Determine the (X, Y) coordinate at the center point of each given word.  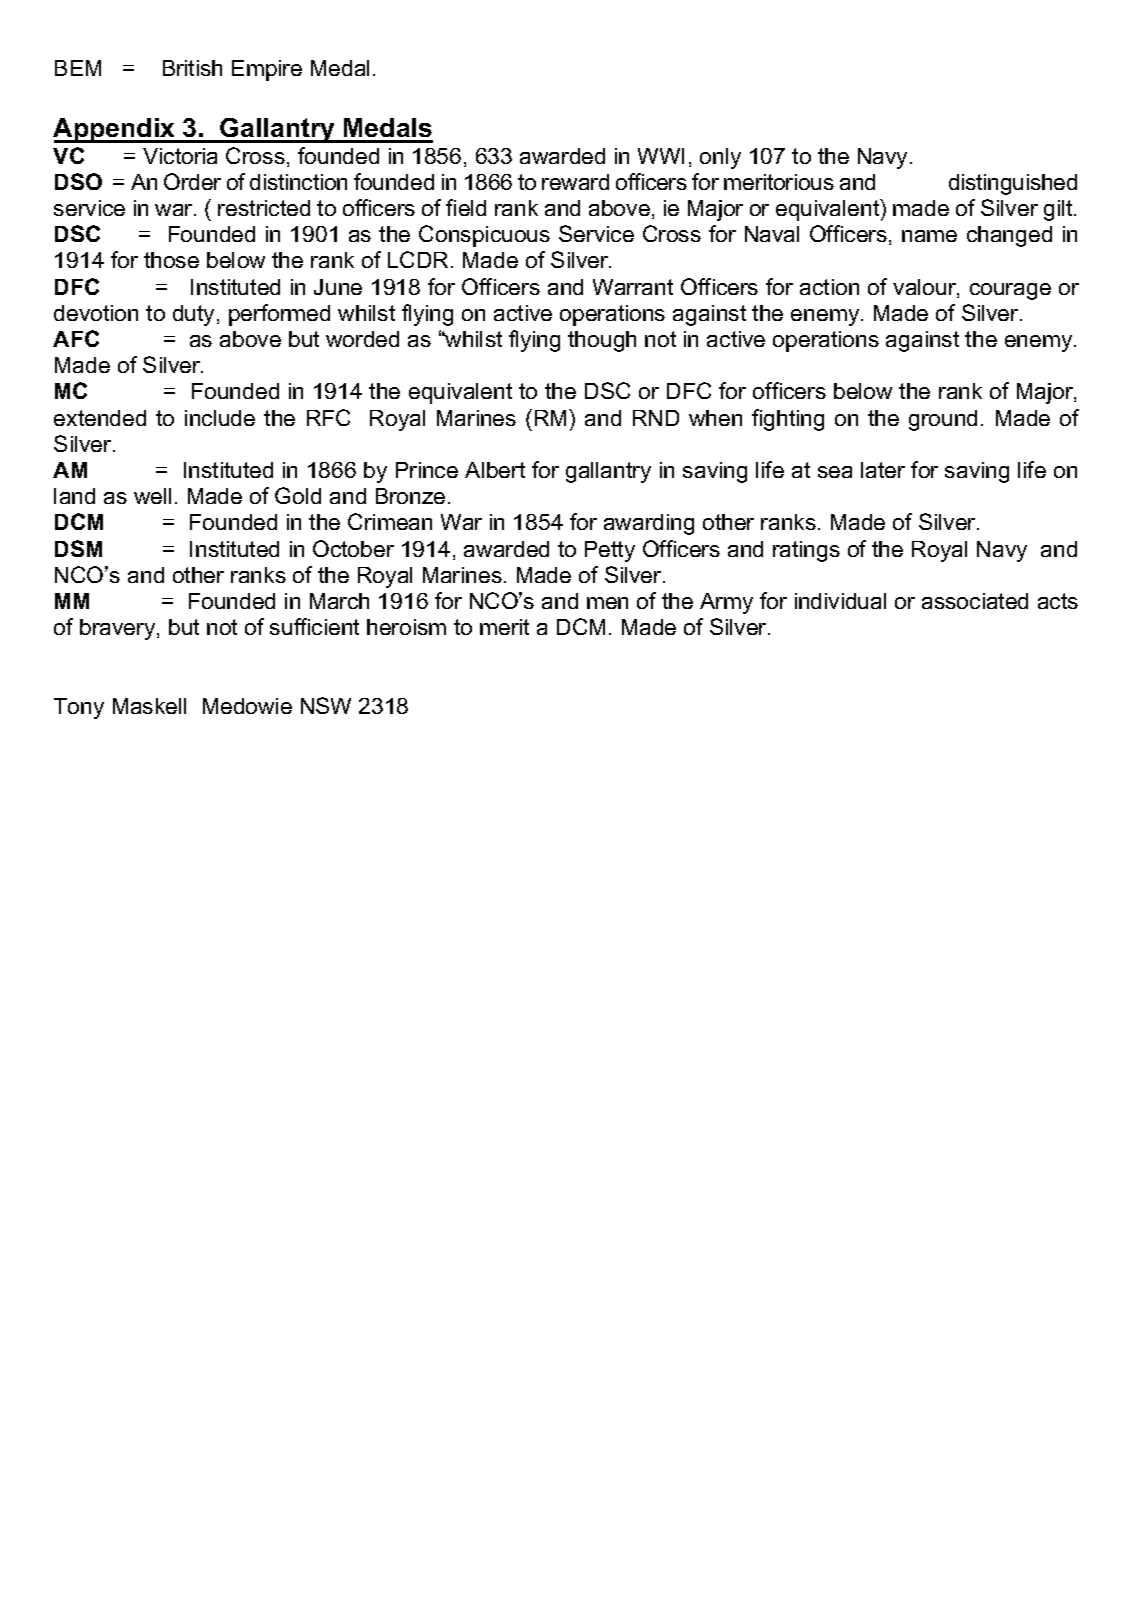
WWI (661, 156)
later (883, 470)
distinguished (1013, 184)
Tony (79, 708)
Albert (495, 470)
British (192, 68)
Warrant (633, 287)
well (152, 496)
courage (1010, 291)
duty (195, 315)
